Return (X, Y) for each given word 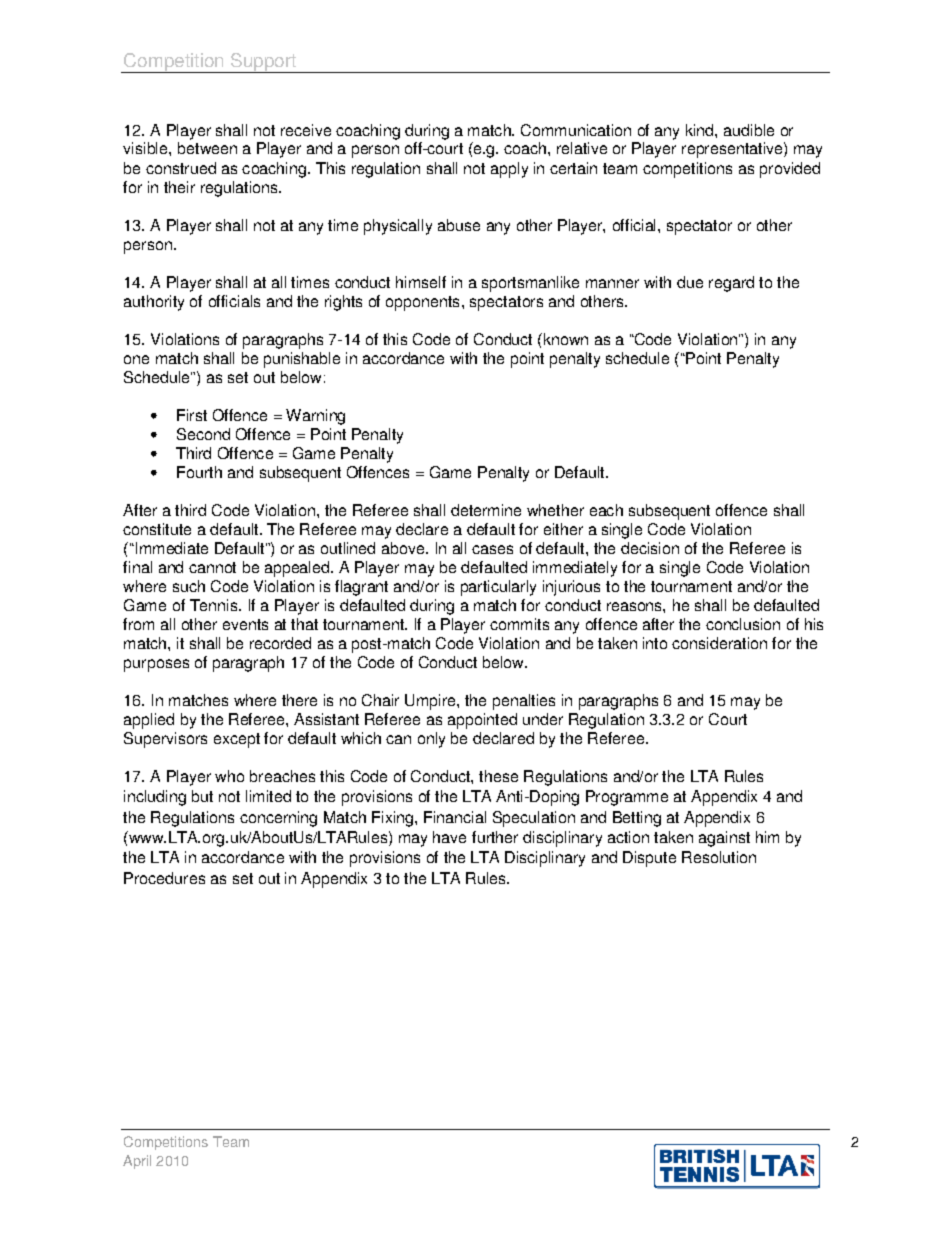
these (498, 776)
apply (509, 170)
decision (650, 548)
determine (486, 510)
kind (701, 130)
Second (203, 434)
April (137, 1162)
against (724, 839)
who (229, 776)
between (207, 148)
